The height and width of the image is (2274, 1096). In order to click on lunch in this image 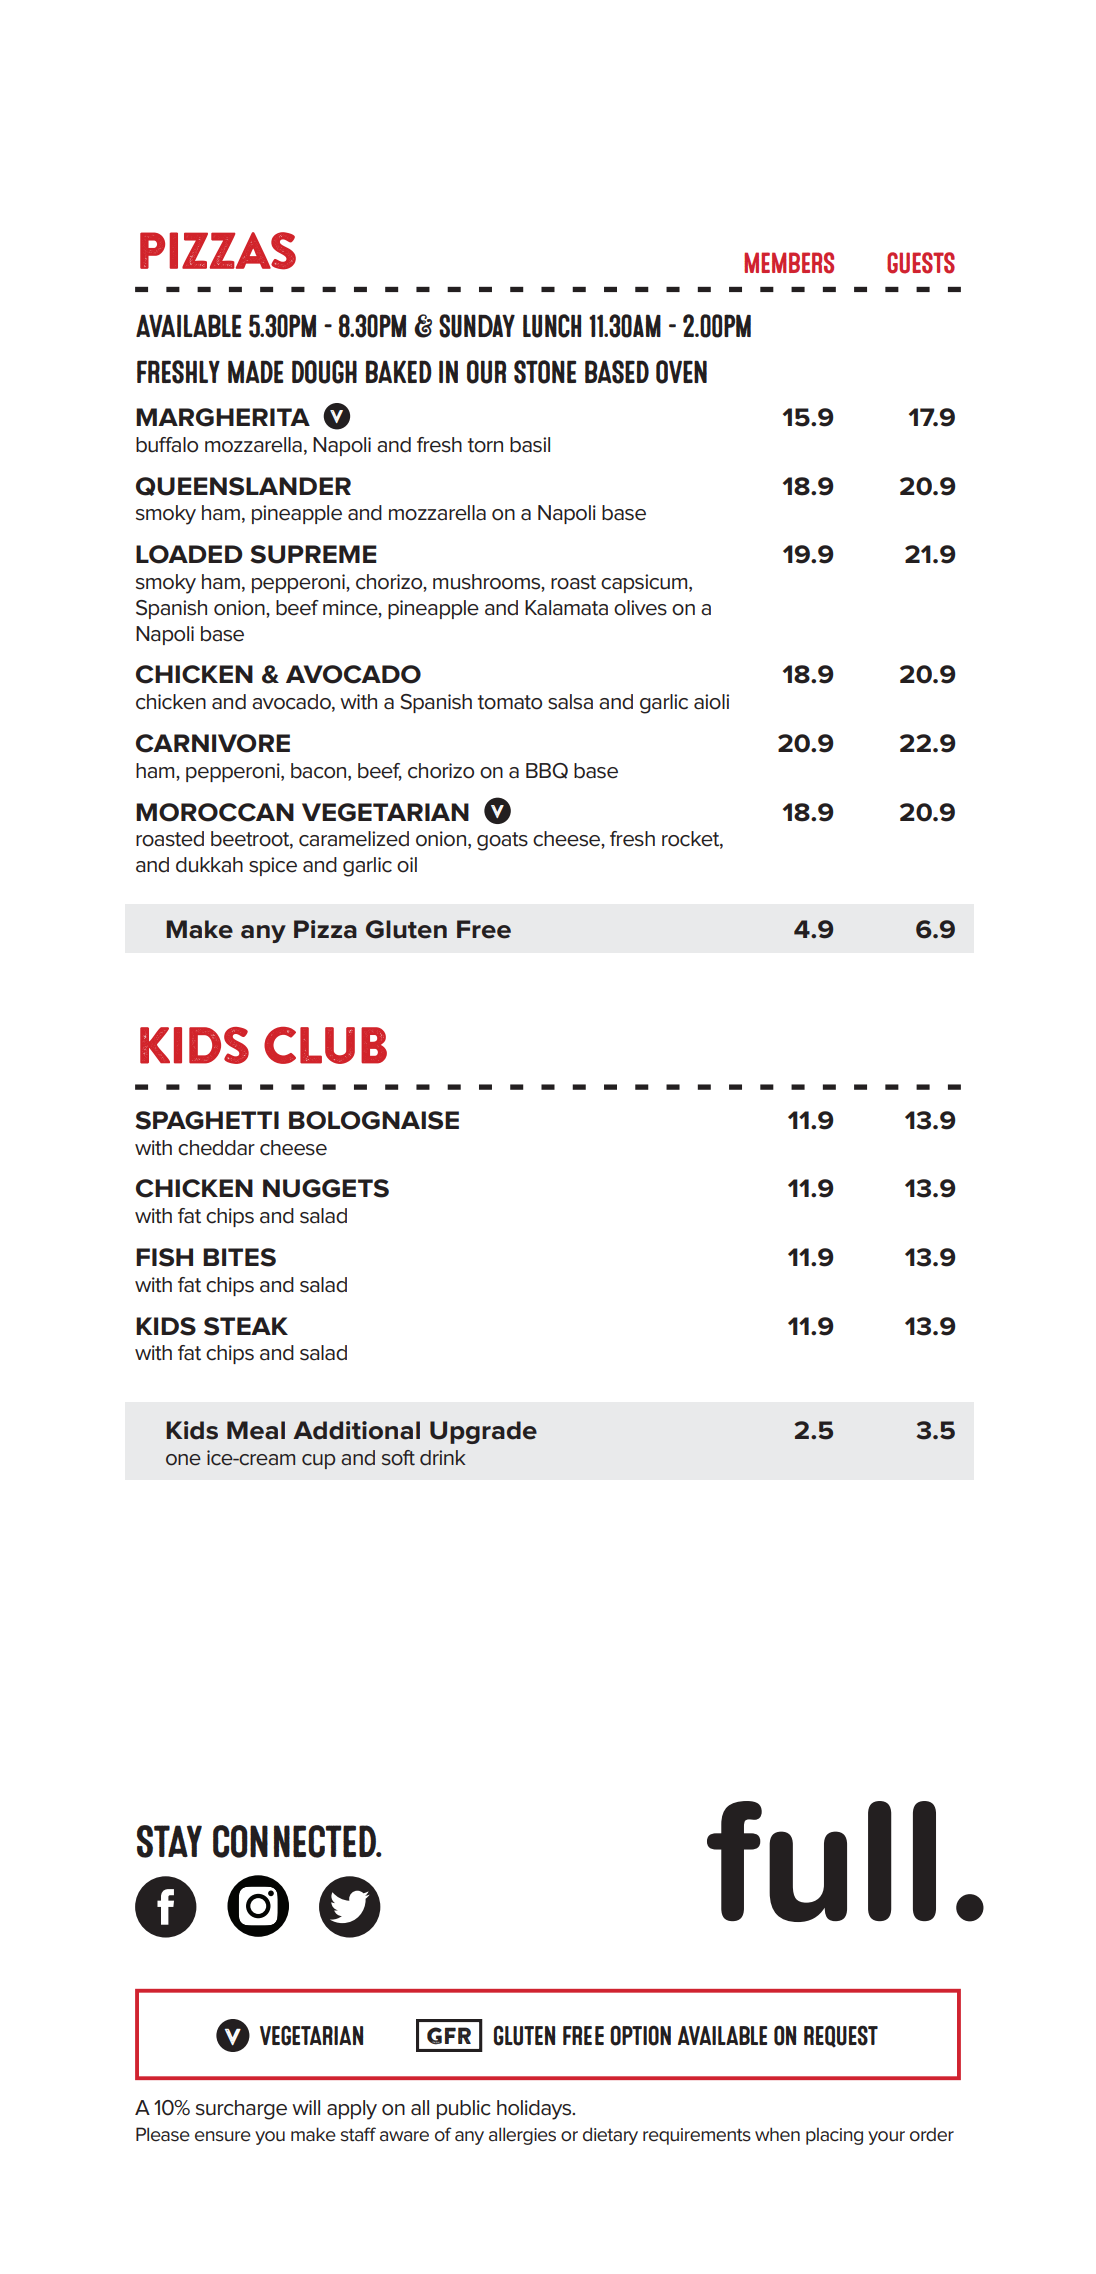, I will do `click(552, 326)`.
